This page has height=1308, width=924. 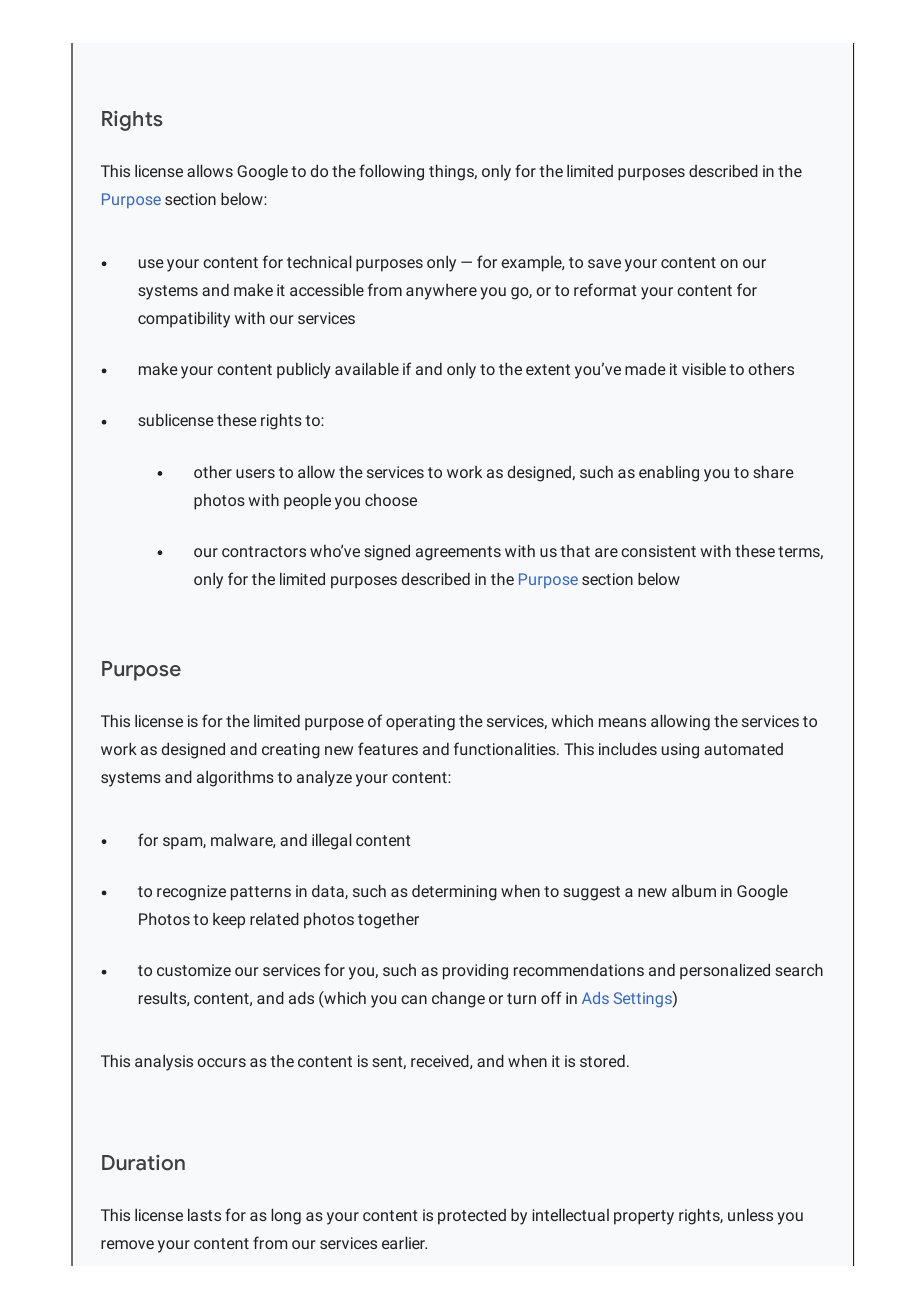 What do you see at coordinates (472, 1217) in the page?
I see `protected` at bounding box center [472, 1217].
